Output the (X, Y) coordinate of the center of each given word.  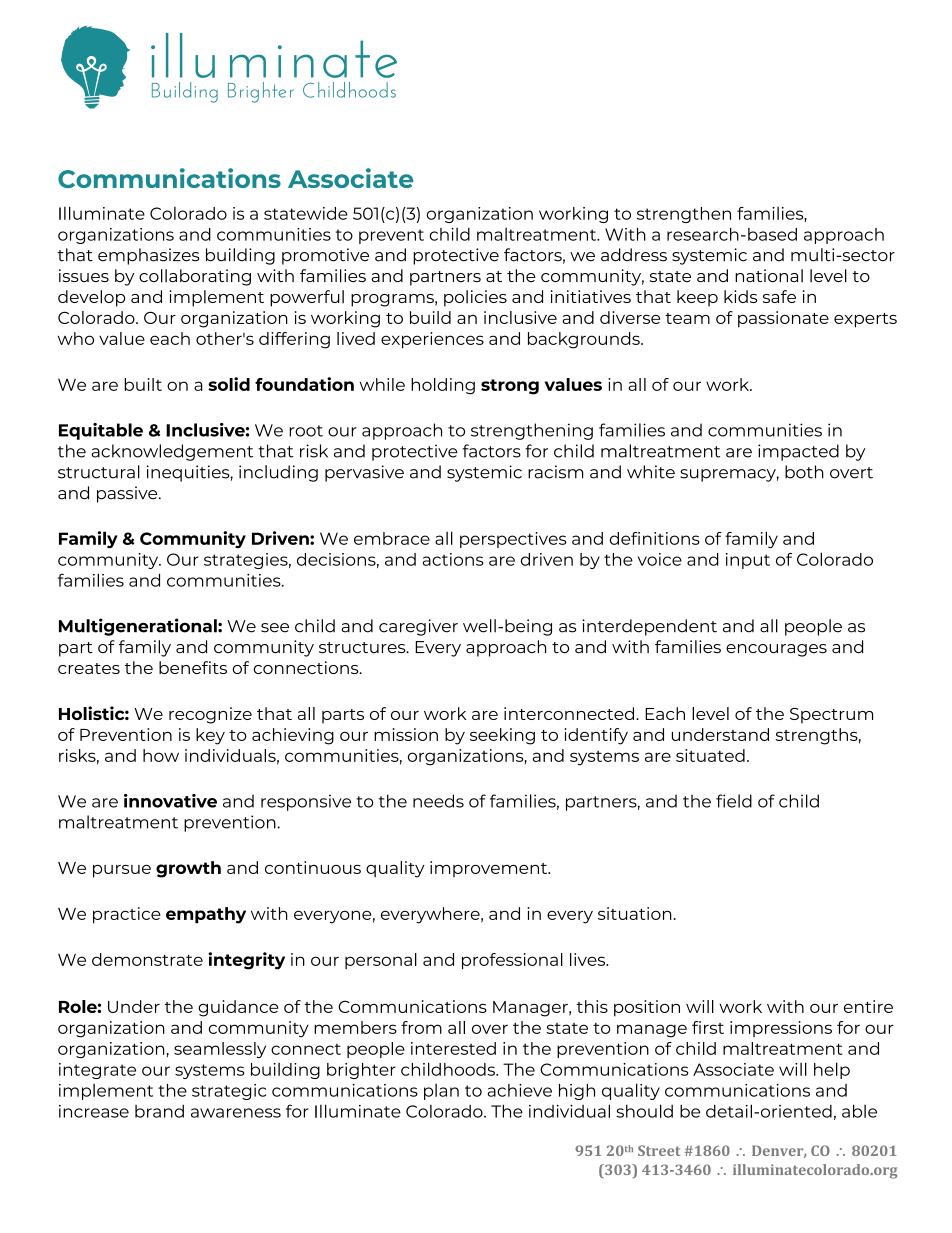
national (769, 275)
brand (159, 1111)
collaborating (195, 277)
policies (475, 298)
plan (441, 1092)
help (832, 1070)
